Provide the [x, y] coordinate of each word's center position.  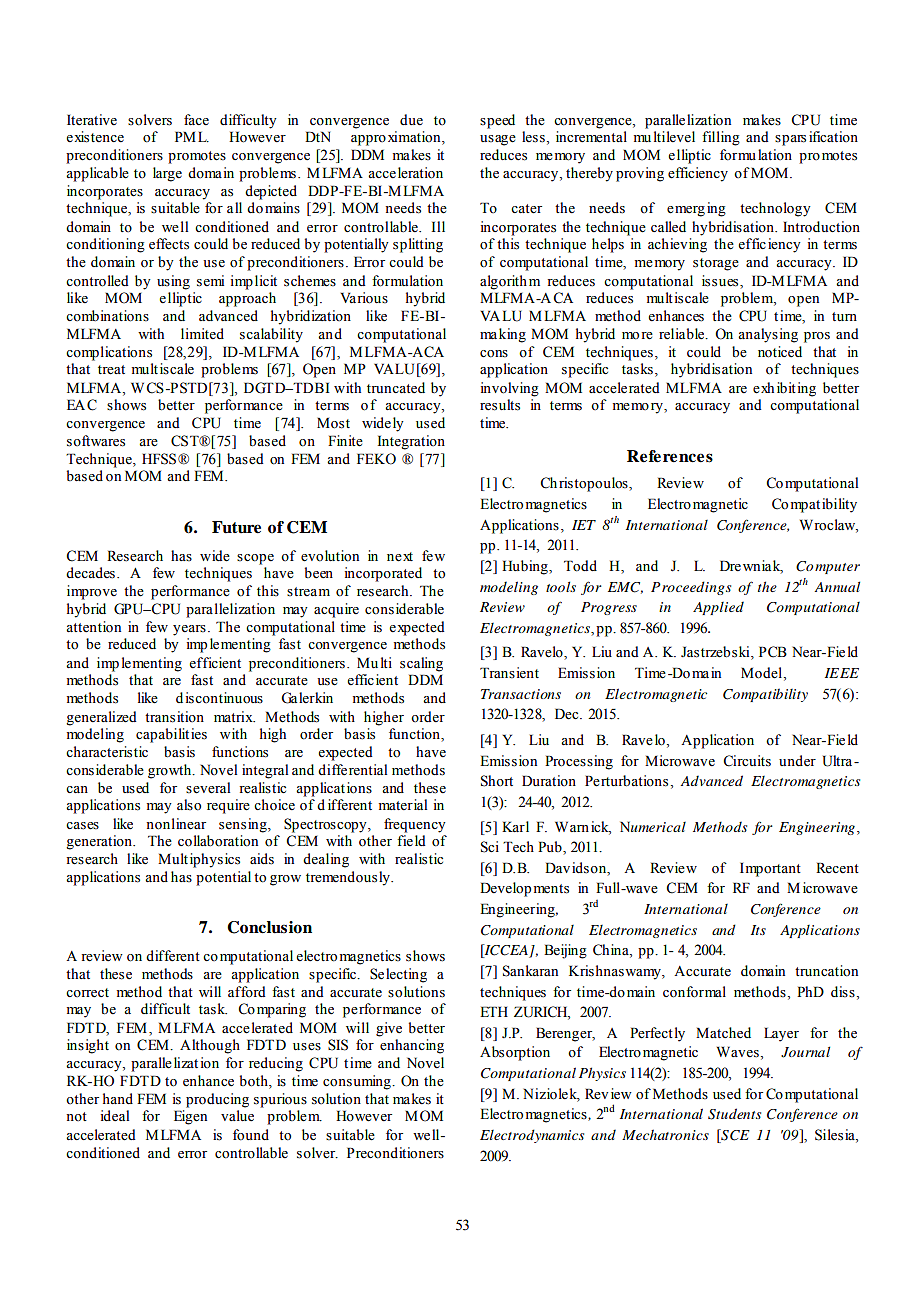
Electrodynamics [532, 1136]
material [403, 805]
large [167, 174]
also [189, 805]
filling [721, 138]
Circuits [747, 761]
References [670, 456]
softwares [96, 441]
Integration [411, 442]
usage [498, 140]
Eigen [190, 1117]
